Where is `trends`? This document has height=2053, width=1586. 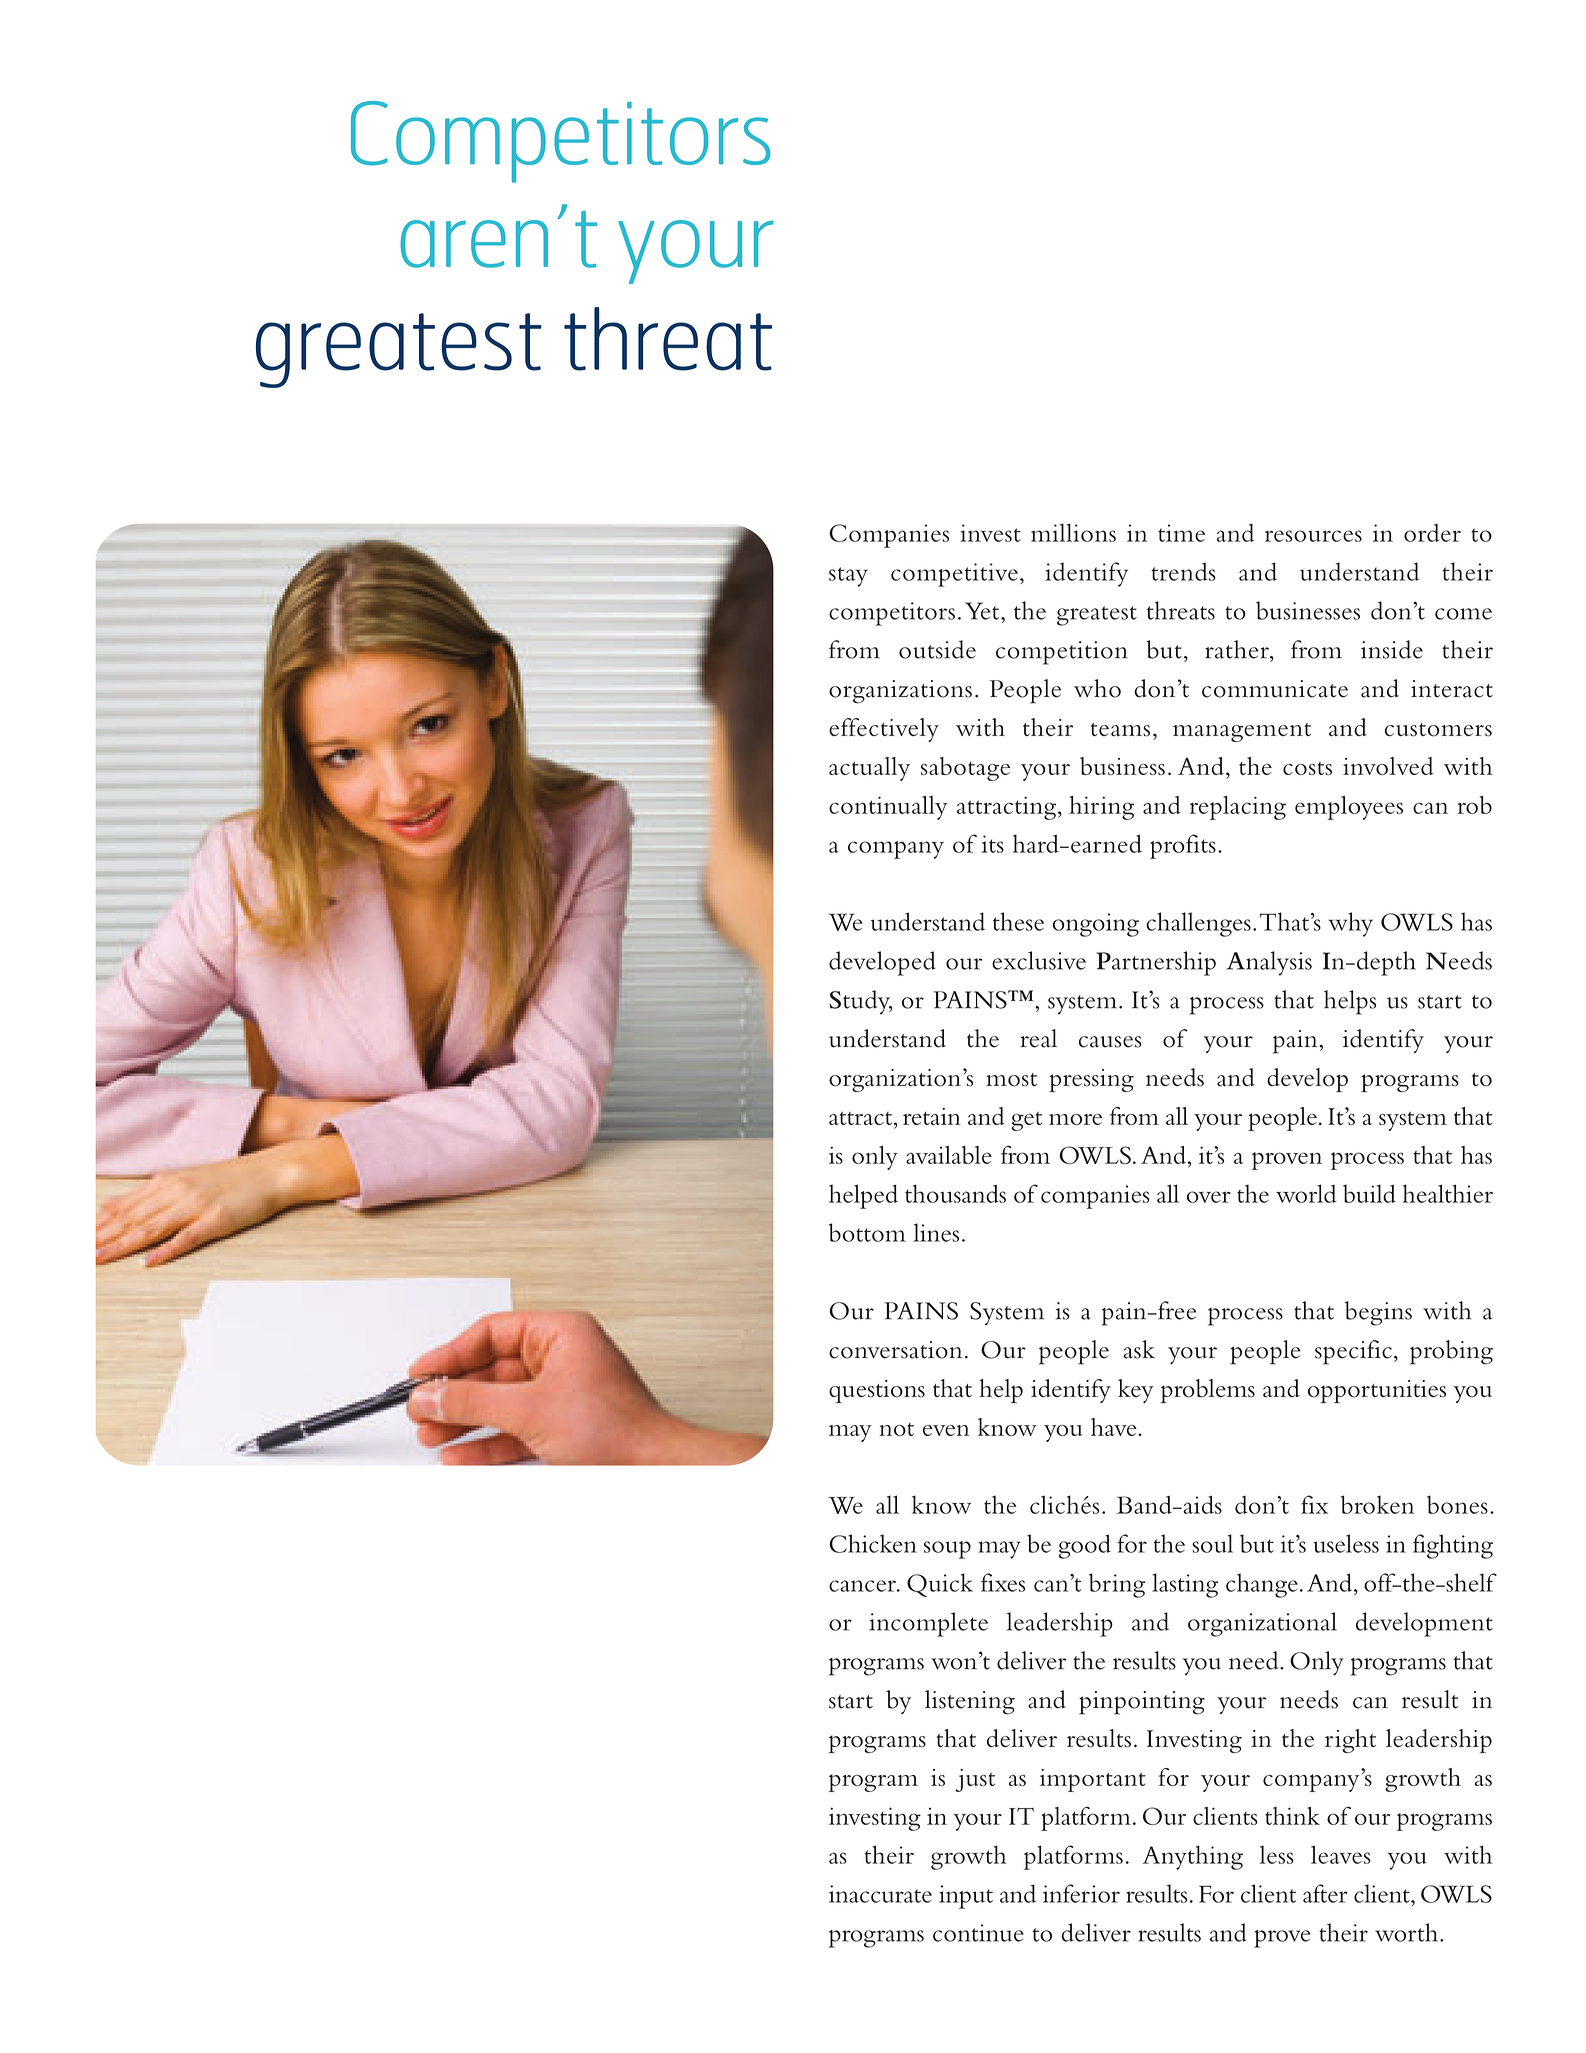
trends is located at coordinates (1183, 571).
